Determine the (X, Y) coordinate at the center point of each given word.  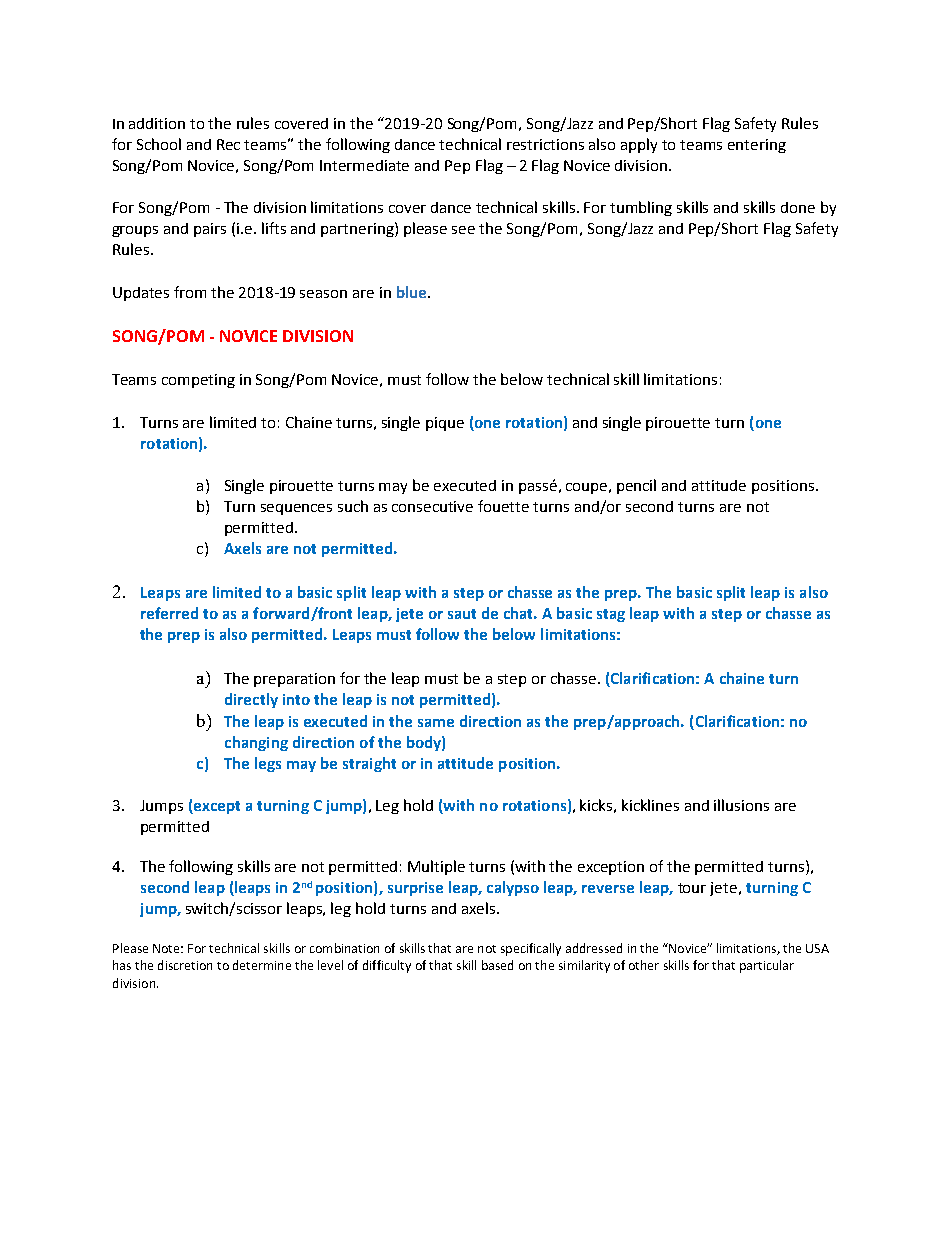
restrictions (545, 144)
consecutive (432, 506)
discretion (185, 965)
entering (757, 146)
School (159, 144)
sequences (296, 509)
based (497, 965)
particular (767, 966)
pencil (636, 486)
